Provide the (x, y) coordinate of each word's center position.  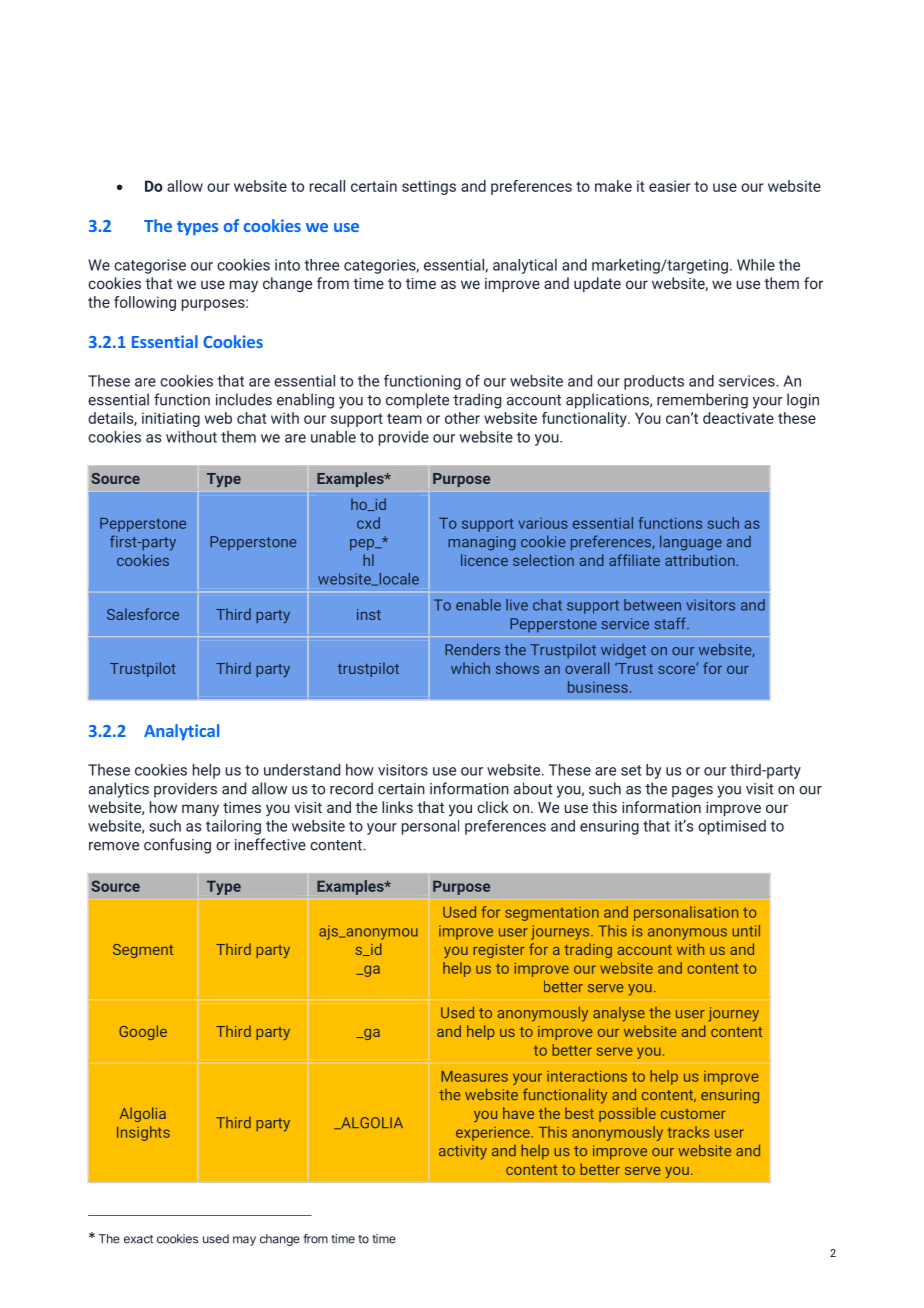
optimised (732, 827)
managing (482, 543)
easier (670, 186)
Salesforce (143, 614)
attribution (700, 560)
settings (429, 187)
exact (138, 1239)
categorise (150, 266)
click (493, 807)
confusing (177, 846)
